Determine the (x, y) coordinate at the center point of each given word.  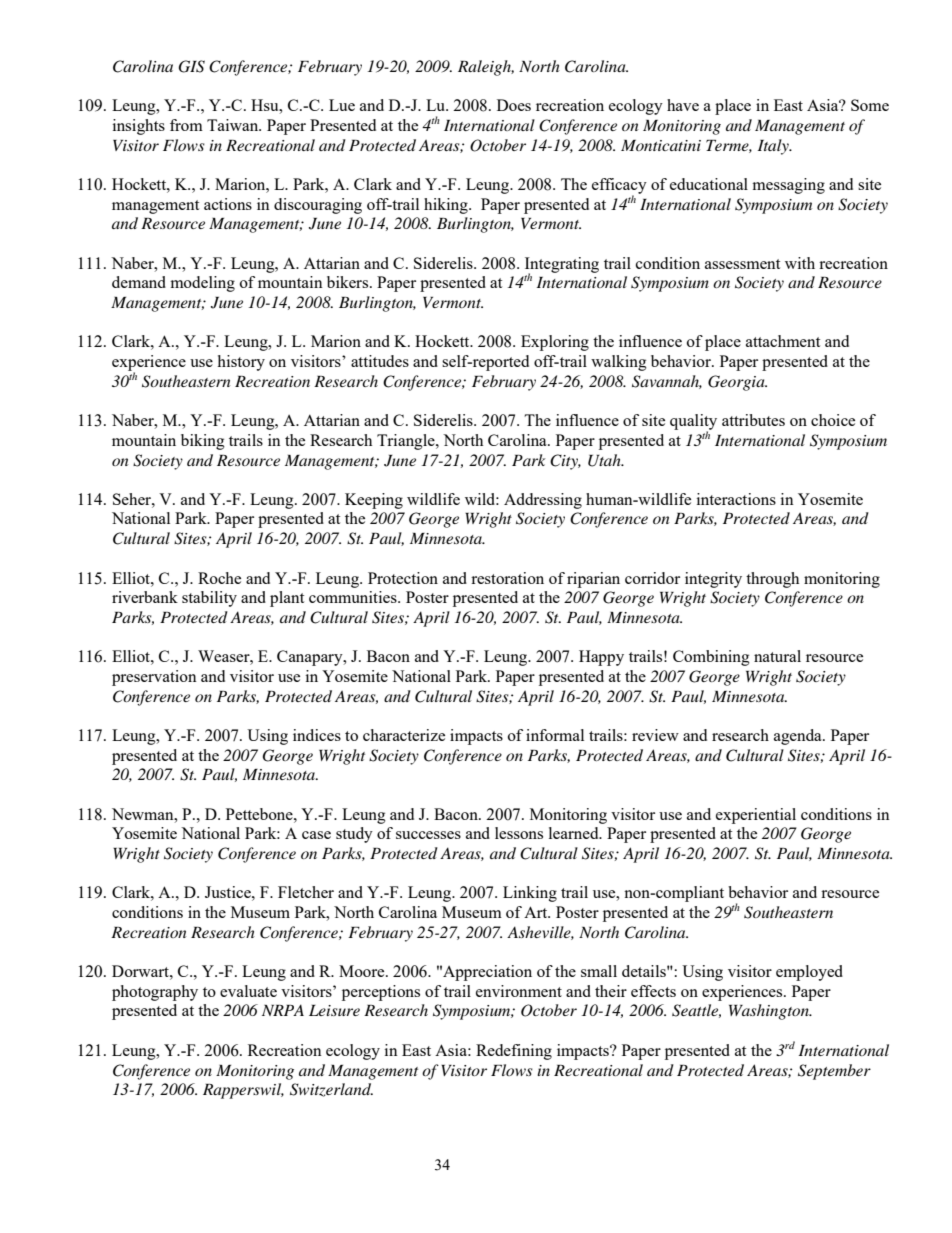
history (241, 363)
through (772, 580)
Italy (774, 147)
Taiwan (234, 125)
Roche (219, 578)
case (316, 835)
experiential (756, 816)
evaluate (248, 991)
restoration (507, 578)
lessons (519, 833)
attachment (783, 341)
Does (514, 105)
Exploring (555, 343)
